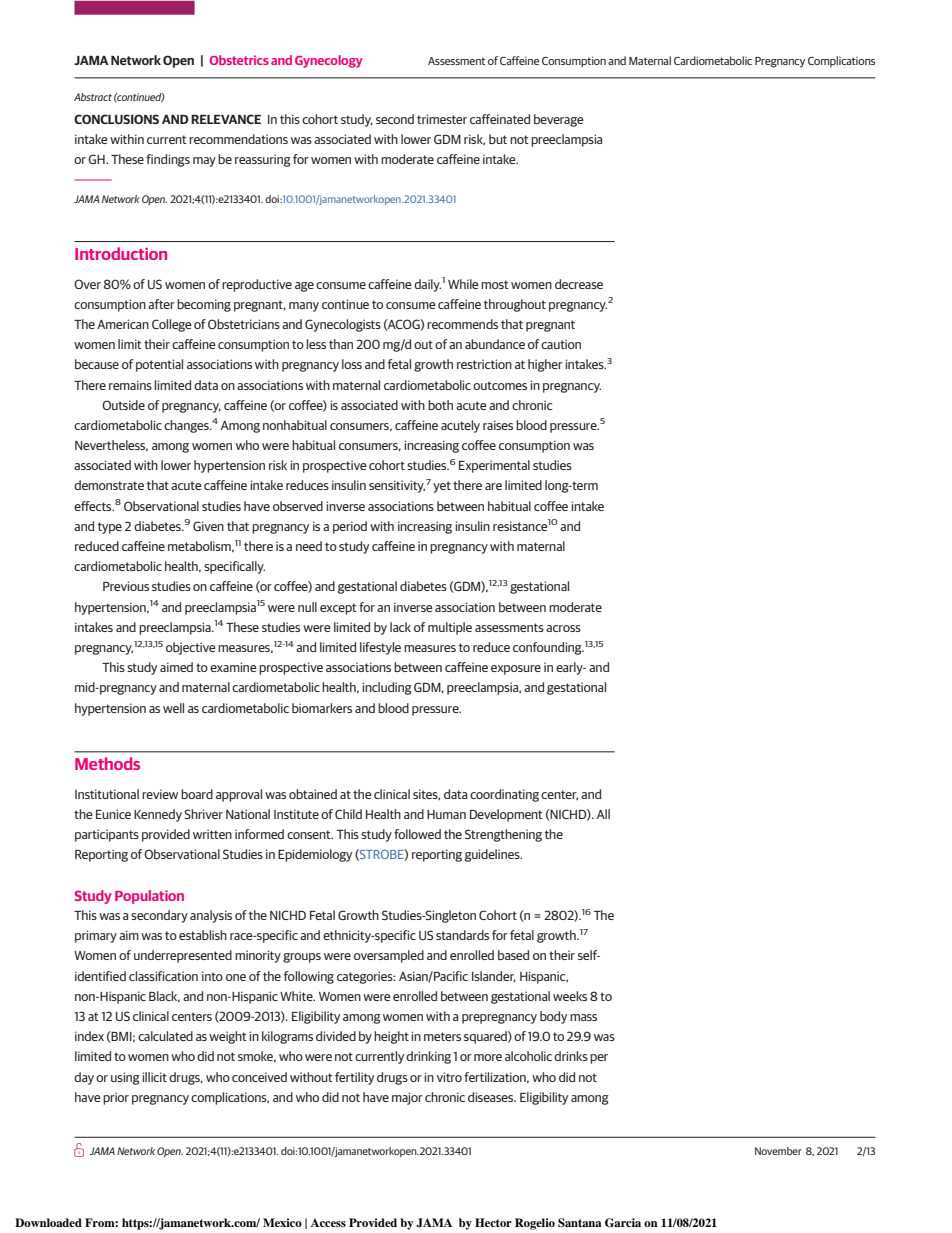 This page has width=952, height=1233. Describe the element at coordinates (176, 667) in the page. I see `aimed` at that location.
